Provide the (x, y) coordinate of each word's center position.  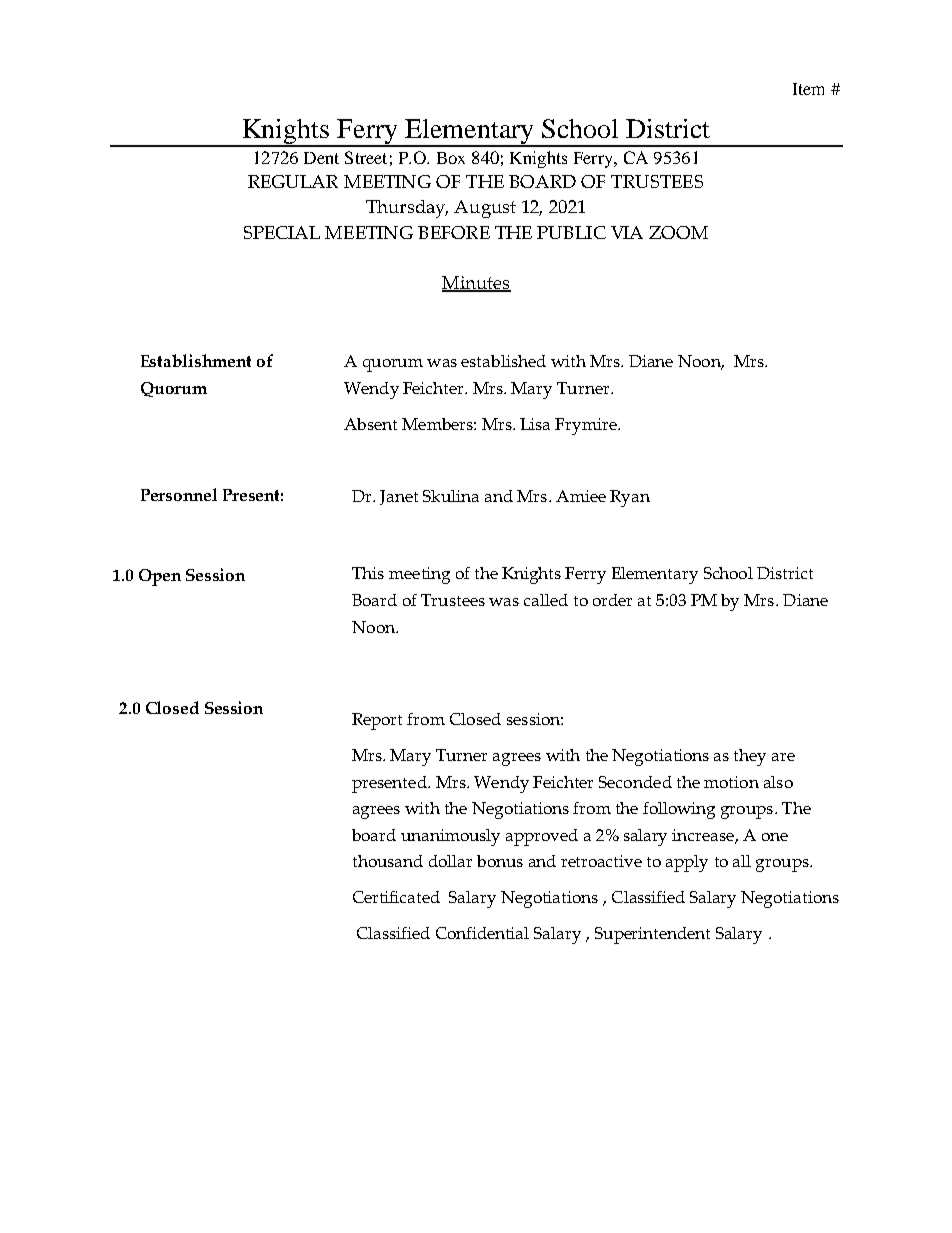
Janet (399, 497)
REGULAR (293, 181)
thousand (388, 861)
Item (808, 89)
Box (451, 158)
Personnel (179, 494)
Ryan (630, 498)
